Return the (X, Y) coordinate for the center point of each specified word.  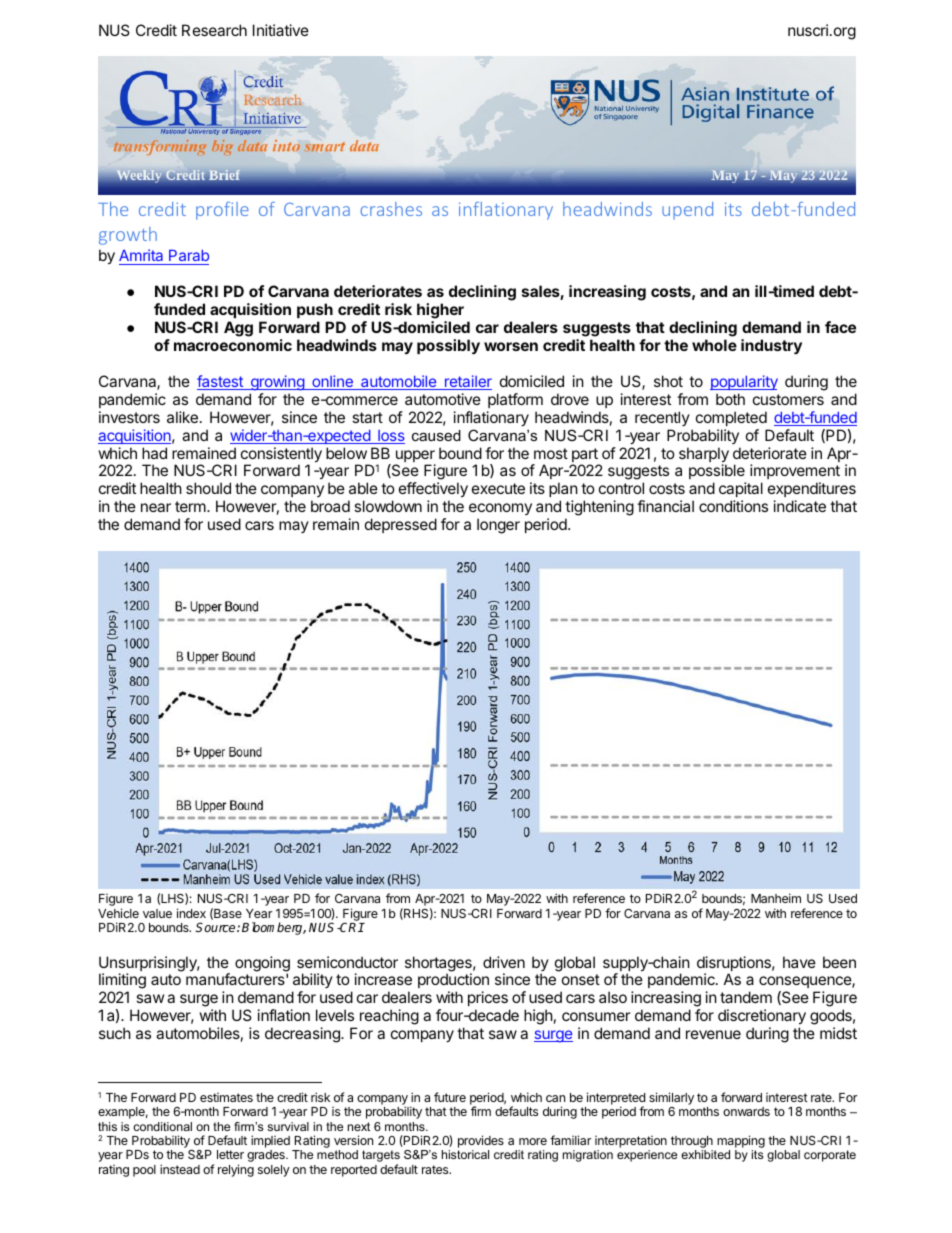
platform (515, 400)
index (191, 913)
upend (687, 211)
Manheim (776, 898)
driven (504, 962)
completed (731, 418)
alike (182, 417)
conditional (162, 1126)
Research (214, 30)
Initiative (281, 30)
